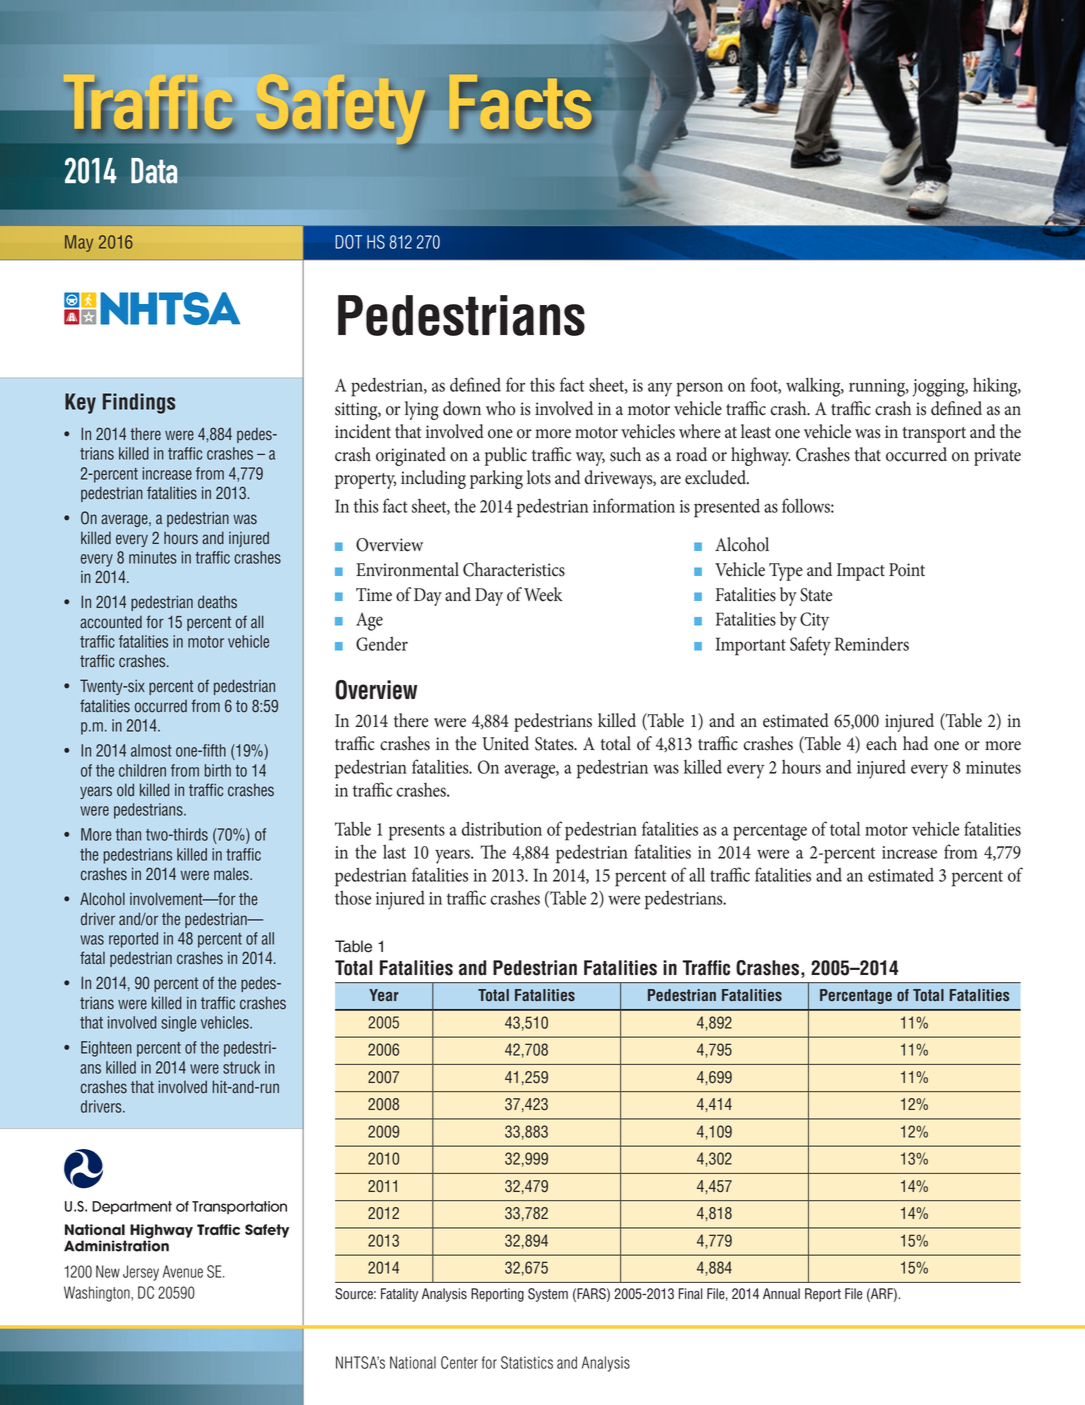 Image resolution: width=1085 pixels, height=1405 pixels. What do you see at coordinates (348, 242) in the page?
I see `DOT` at bounding box center [348, 242].
